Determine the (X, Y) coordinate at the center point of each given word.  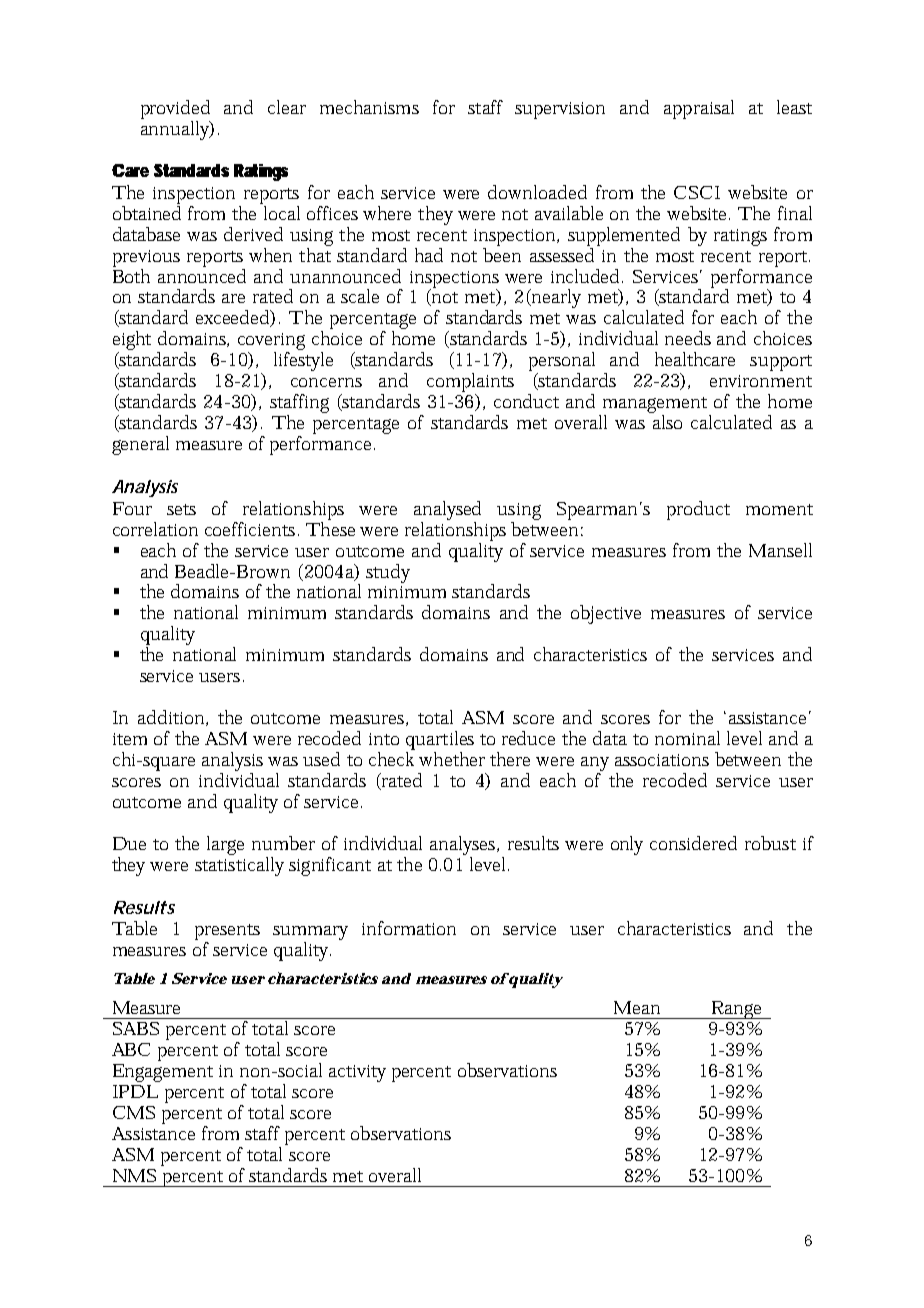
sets (181, 509)
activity (357, 1073)
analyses (464, 845)
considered (693, 843)
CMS (134, 1112)
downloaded (537, 192)
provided (175, 109)
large (225, 845)
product (698, 510)
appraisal (699, 109)
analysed (447, 510)
